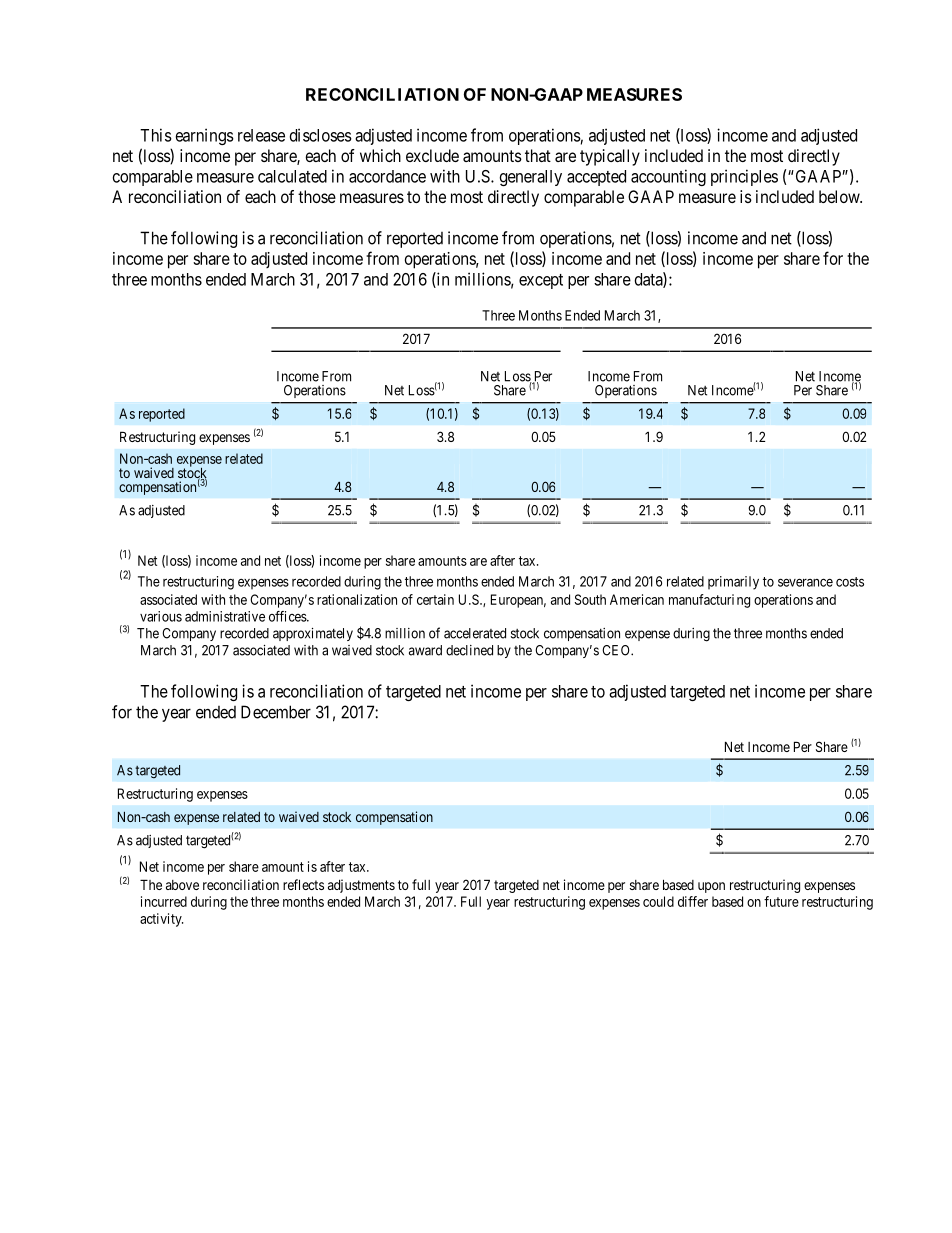 The height and width of the screenshot is (1233, 952). Describe the element at coordinates (225, 616) in the screenshot. I see `administrative` at that location.
